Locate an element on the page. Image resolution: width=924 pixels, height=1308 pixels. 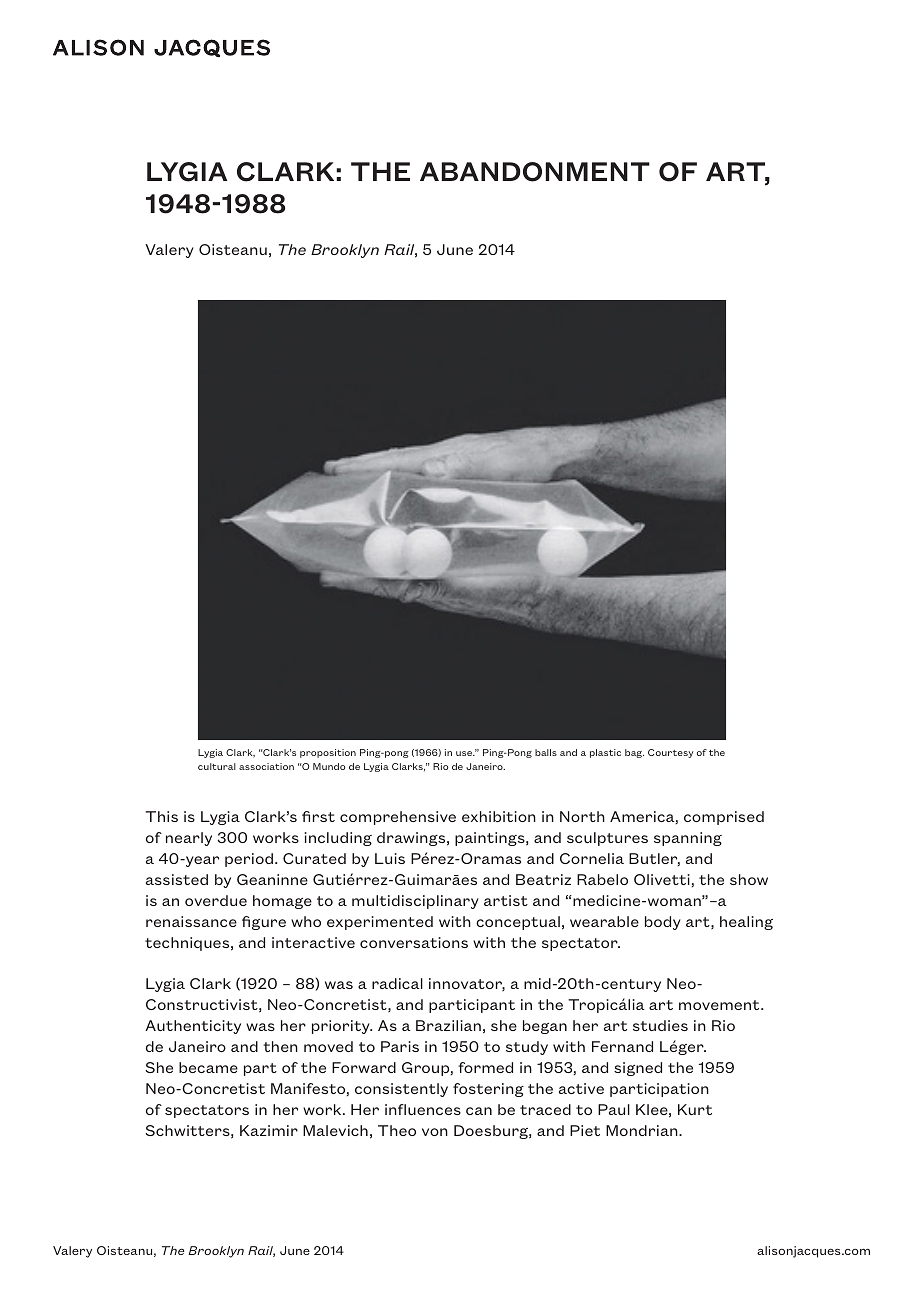
comprised is located at coordinates (724, 818).
